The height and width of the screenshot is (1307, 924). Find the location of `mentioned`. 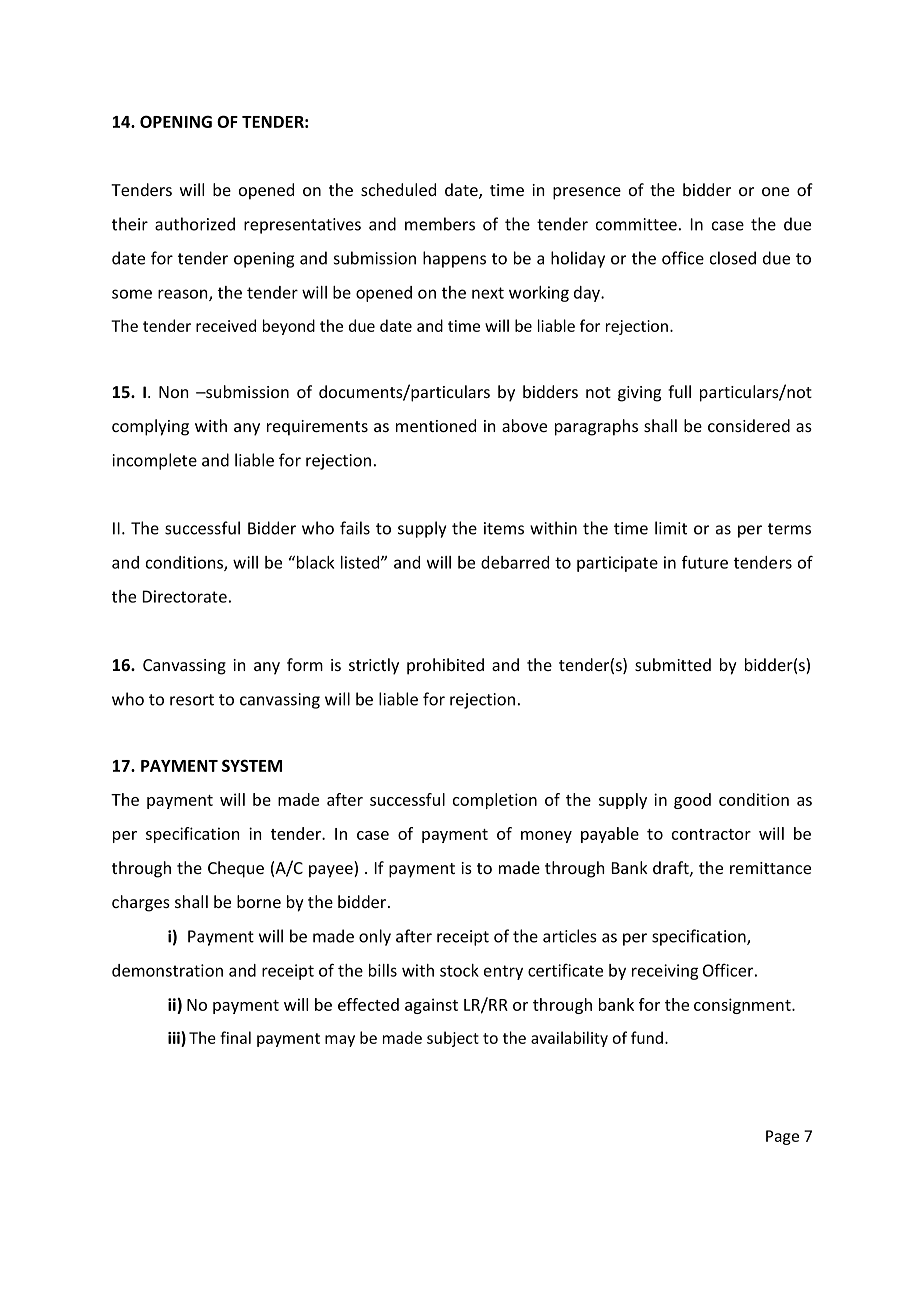

mentioned is located at coordinates (436, 425).
